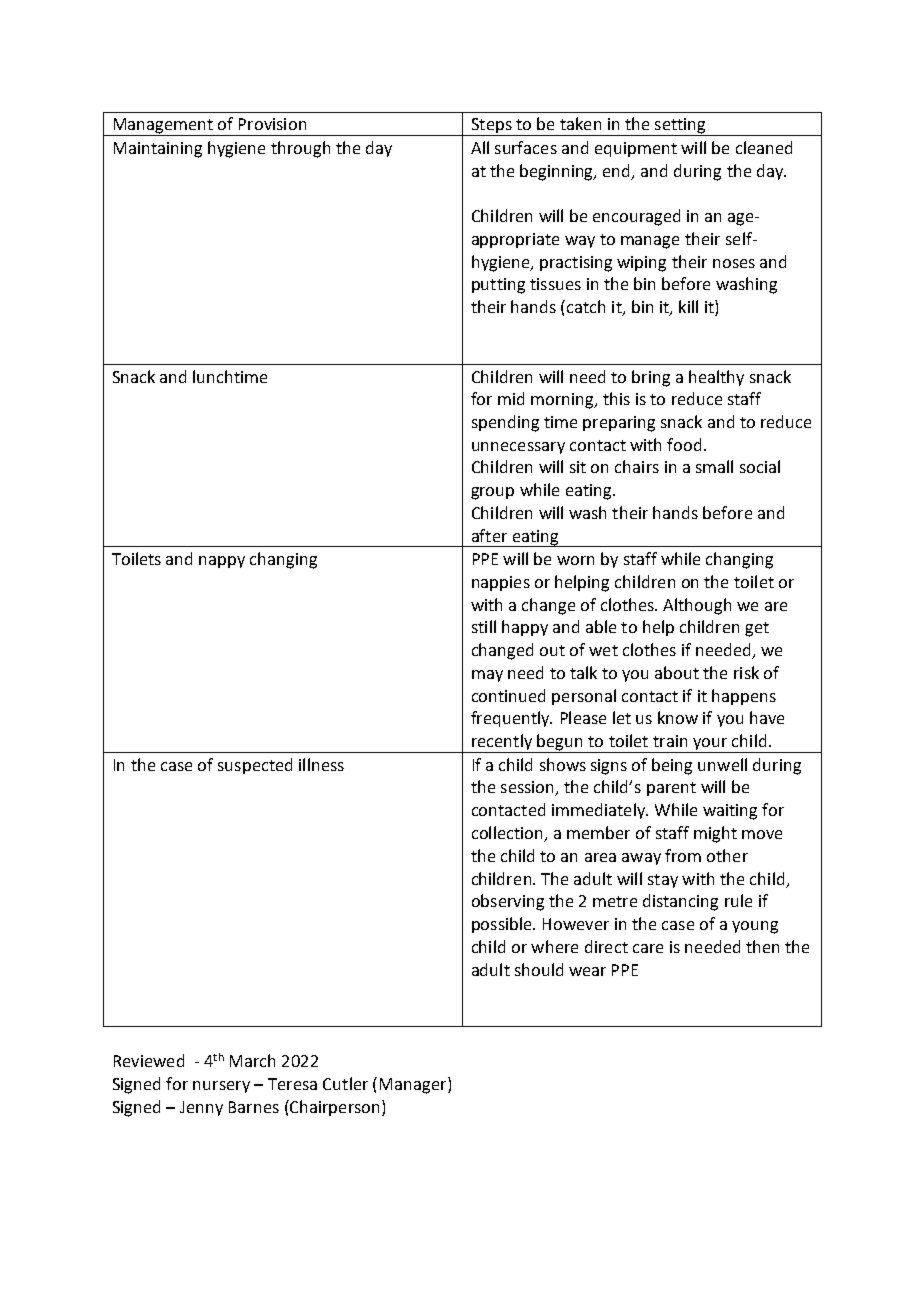 The height and width of the page is (1308, 924). I want to click on Cutler, so click(345, 1083).
